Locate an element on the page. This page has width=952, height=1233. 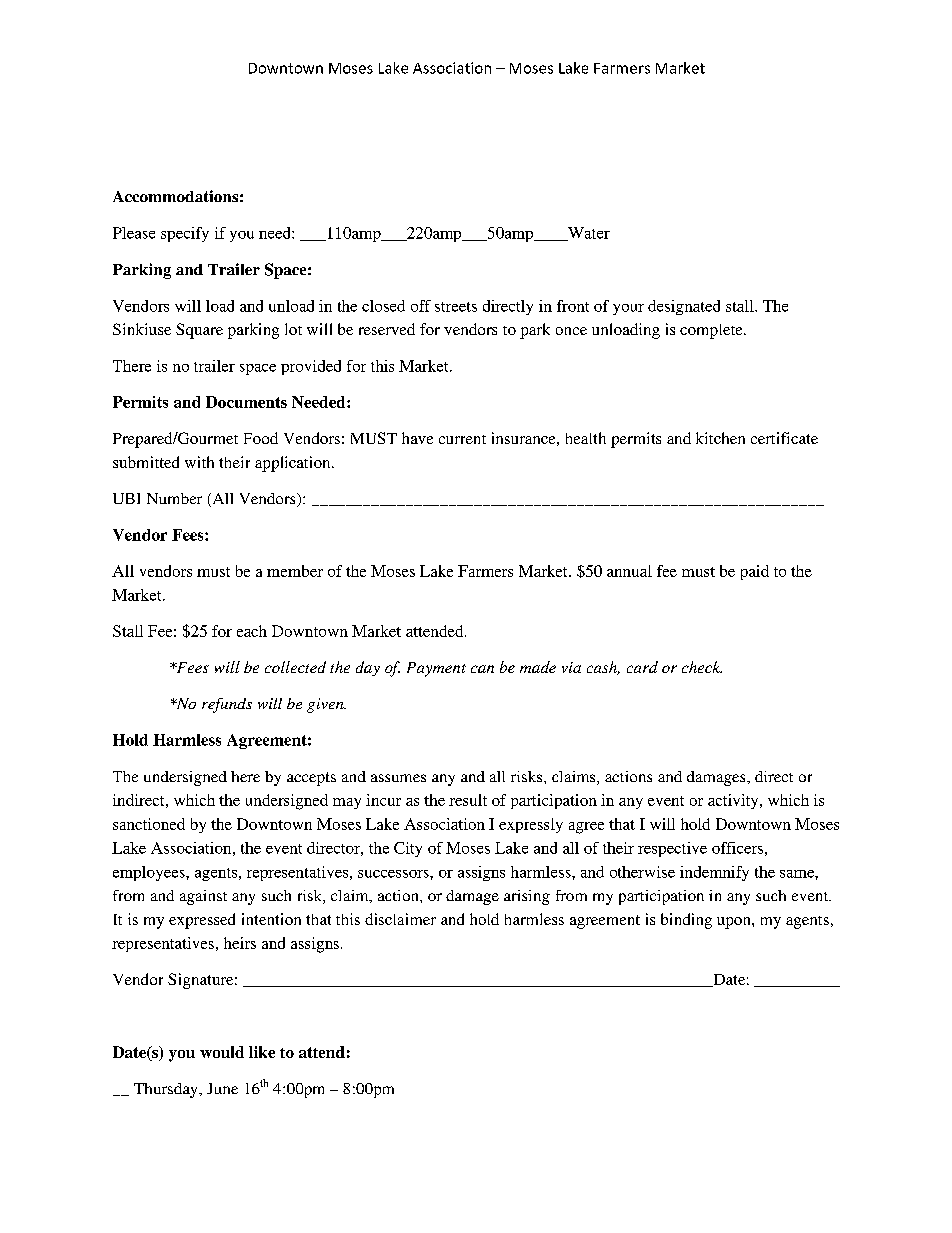
designated is located at coordinates (684, 307).
